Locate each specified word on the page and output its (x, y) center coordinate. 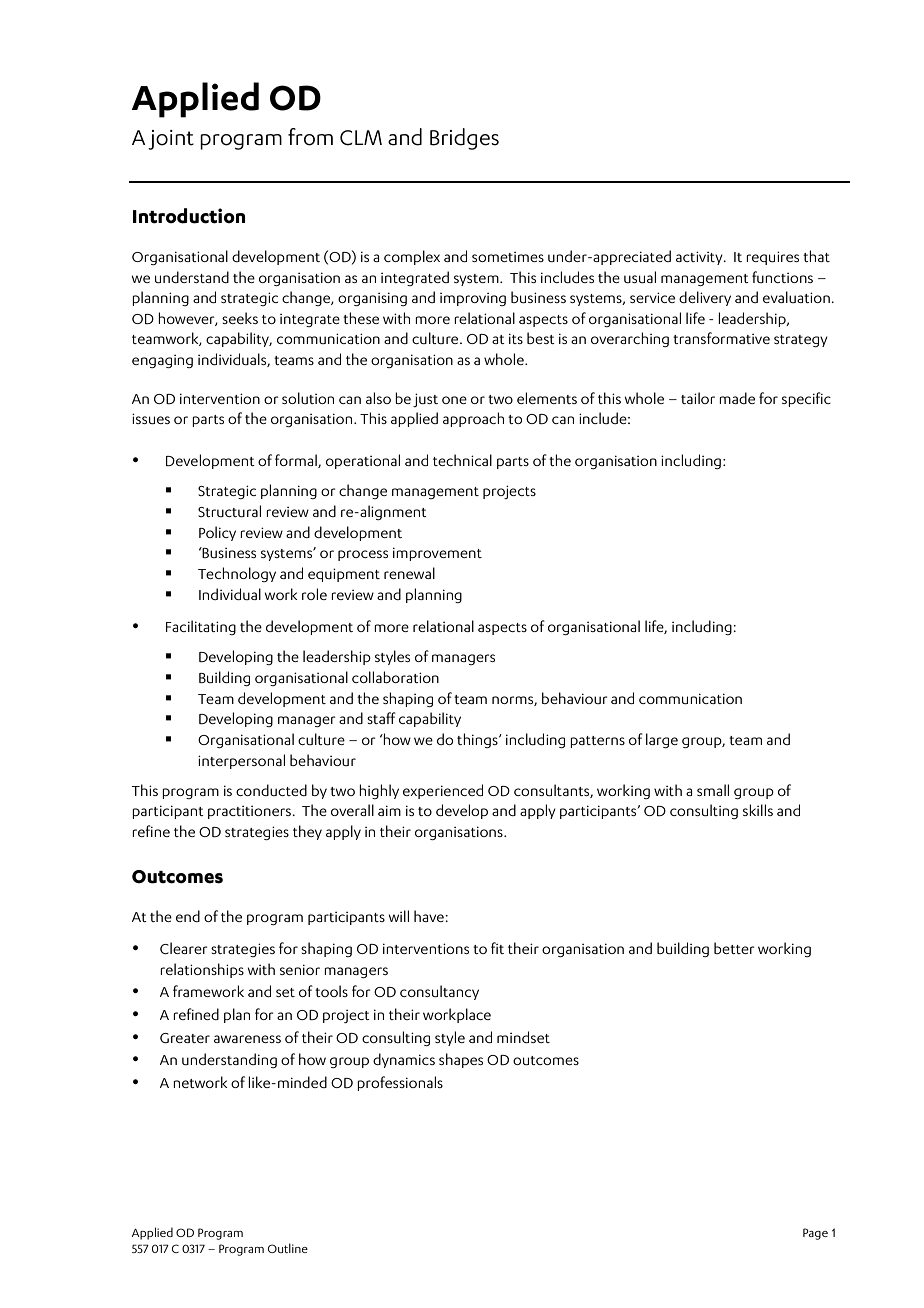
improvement (437, 554)
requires (772, 258)
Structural (229, 511)
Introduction (189, 216)
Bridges (464, 139)
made (737, 398)
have (430, 916)
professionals (400, 1083)
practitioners (250, 812)
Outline (288, 1248)
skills (758, 810)
